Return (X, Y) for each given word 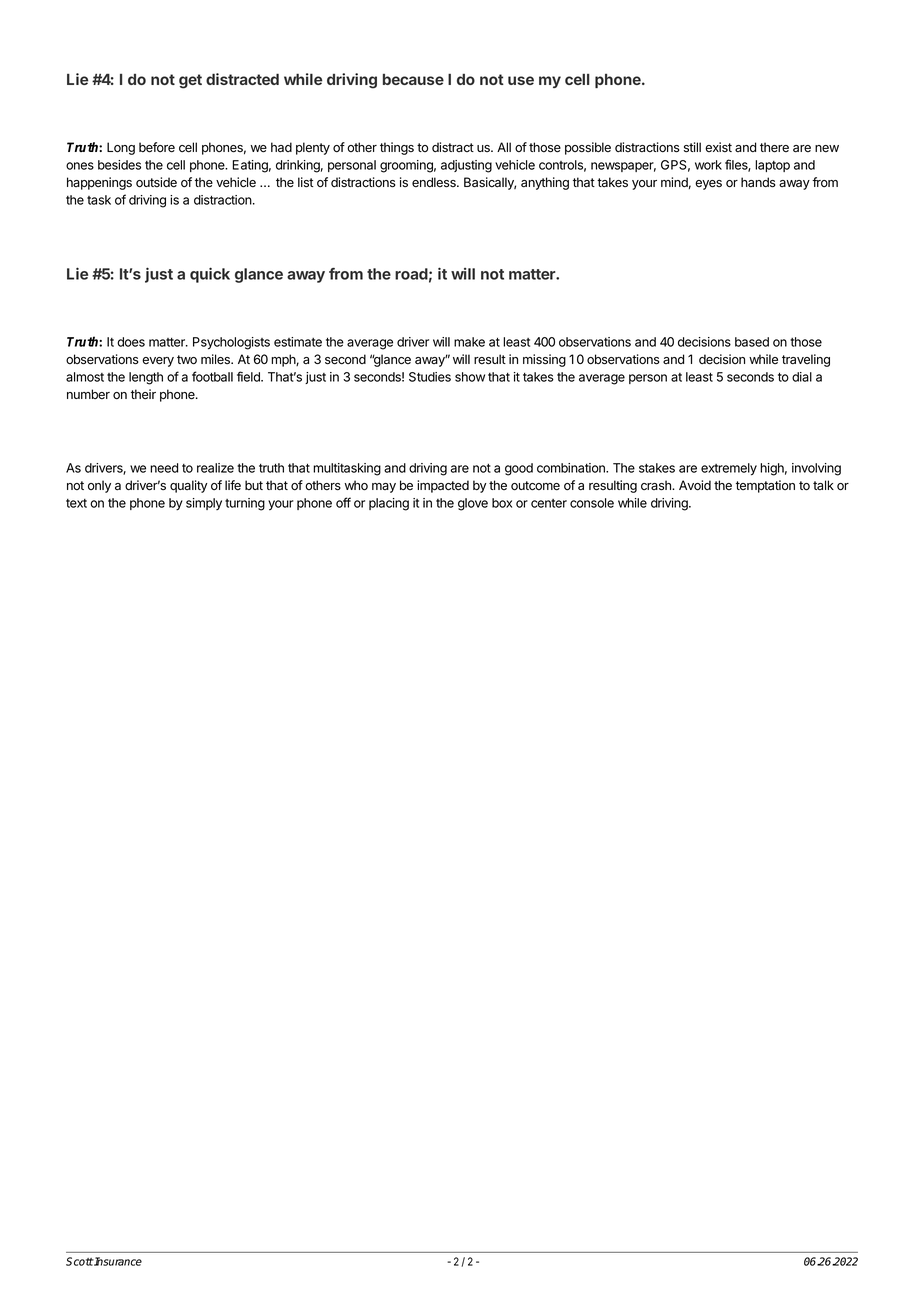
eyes (708, 185)
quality (189, 486)
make (469, 342)
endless (435, 182)
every (158, 362)
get (190, 81)
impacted (443, 486)
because (413, 79)
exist (718, 147)
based (752, 342)
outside (156, 182)
